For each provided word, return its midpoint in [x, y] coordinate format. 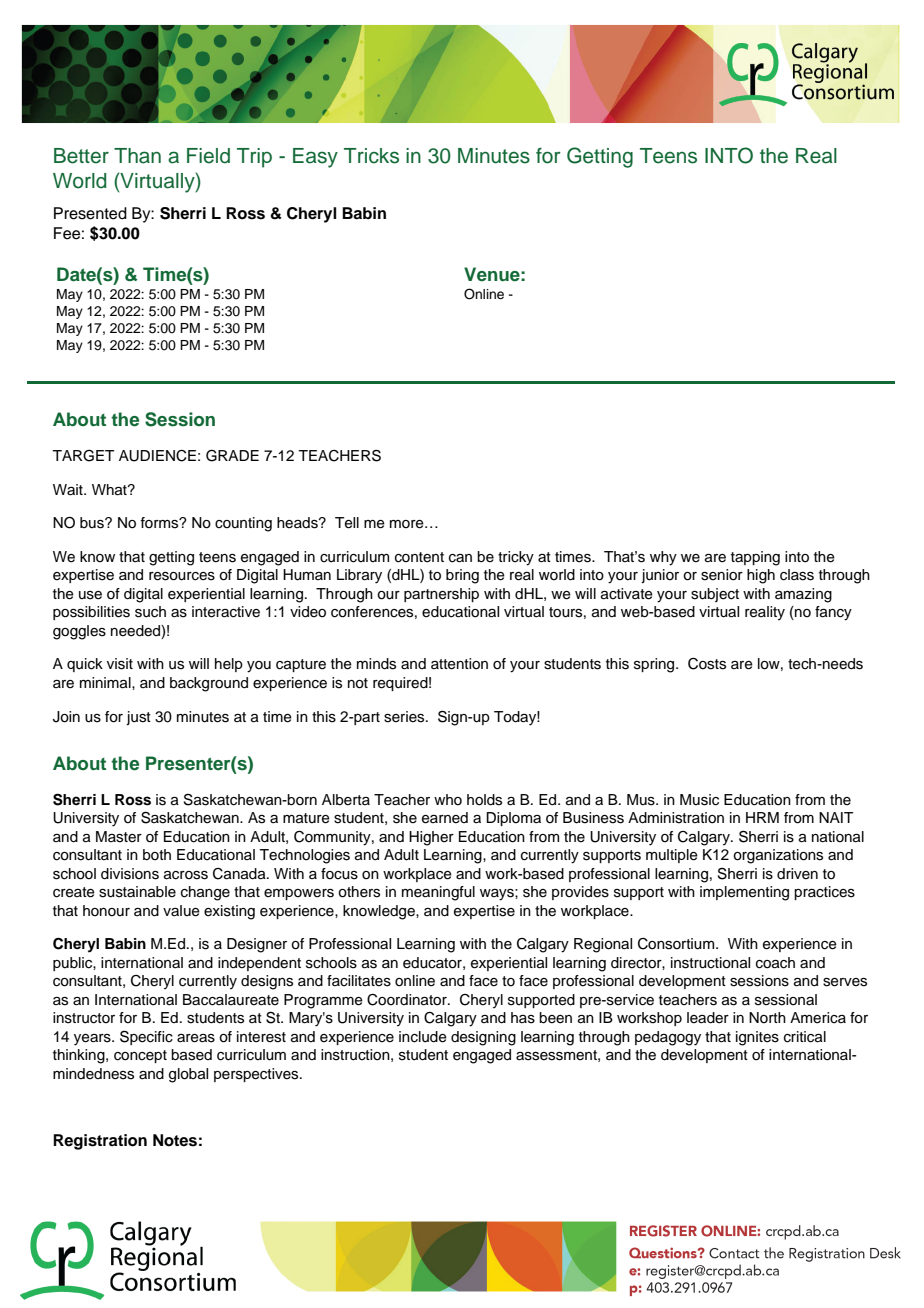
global [188, 1075]
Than [137, 156]
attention [459, 664]
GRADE [232, 455]
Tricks [371, 156]
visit [120, 664]
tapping [755, 558]
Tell [347, 523]
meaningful [438, 893]
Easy [315, 158]
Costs [707, 664]
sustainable [137, 892]
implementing [744, 893]
